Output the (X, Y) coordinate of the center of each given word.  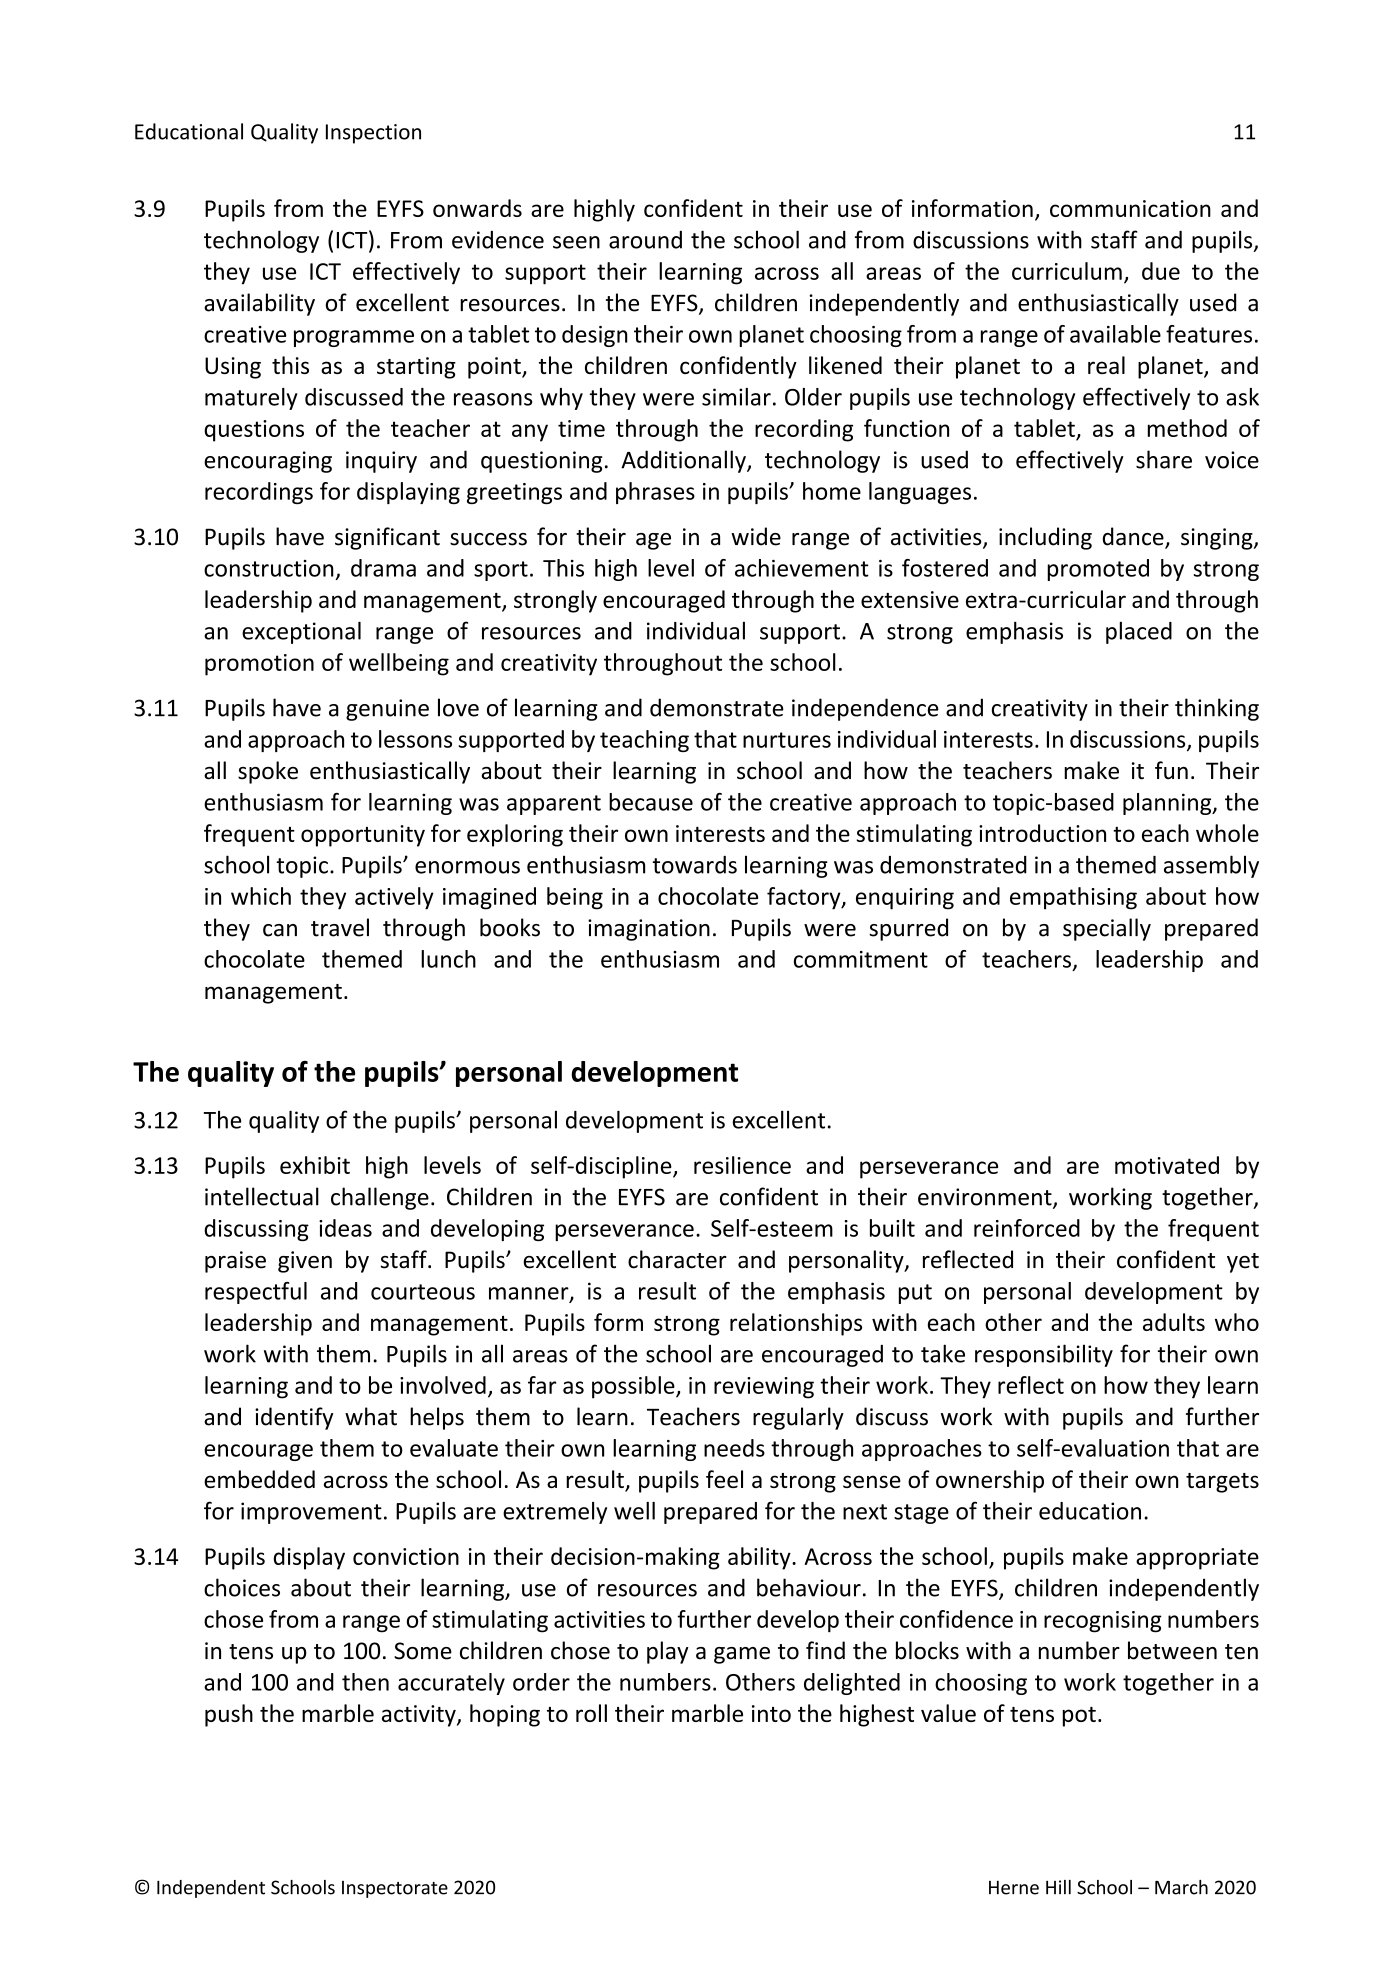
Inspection (373, 134)
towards (694, 865)
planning (1168, 804)
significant (387, 538)
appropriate (1197, 1559)
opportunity (363, 836)
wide (756, 536)
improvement (311, 1513)
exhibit (315, 1165)
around (645, 240)
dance (1134, 537)
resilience (742, 1165)
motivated (1167, 1165)
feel (724, 1479)
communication (1130, 208)
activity (420, 1716)
